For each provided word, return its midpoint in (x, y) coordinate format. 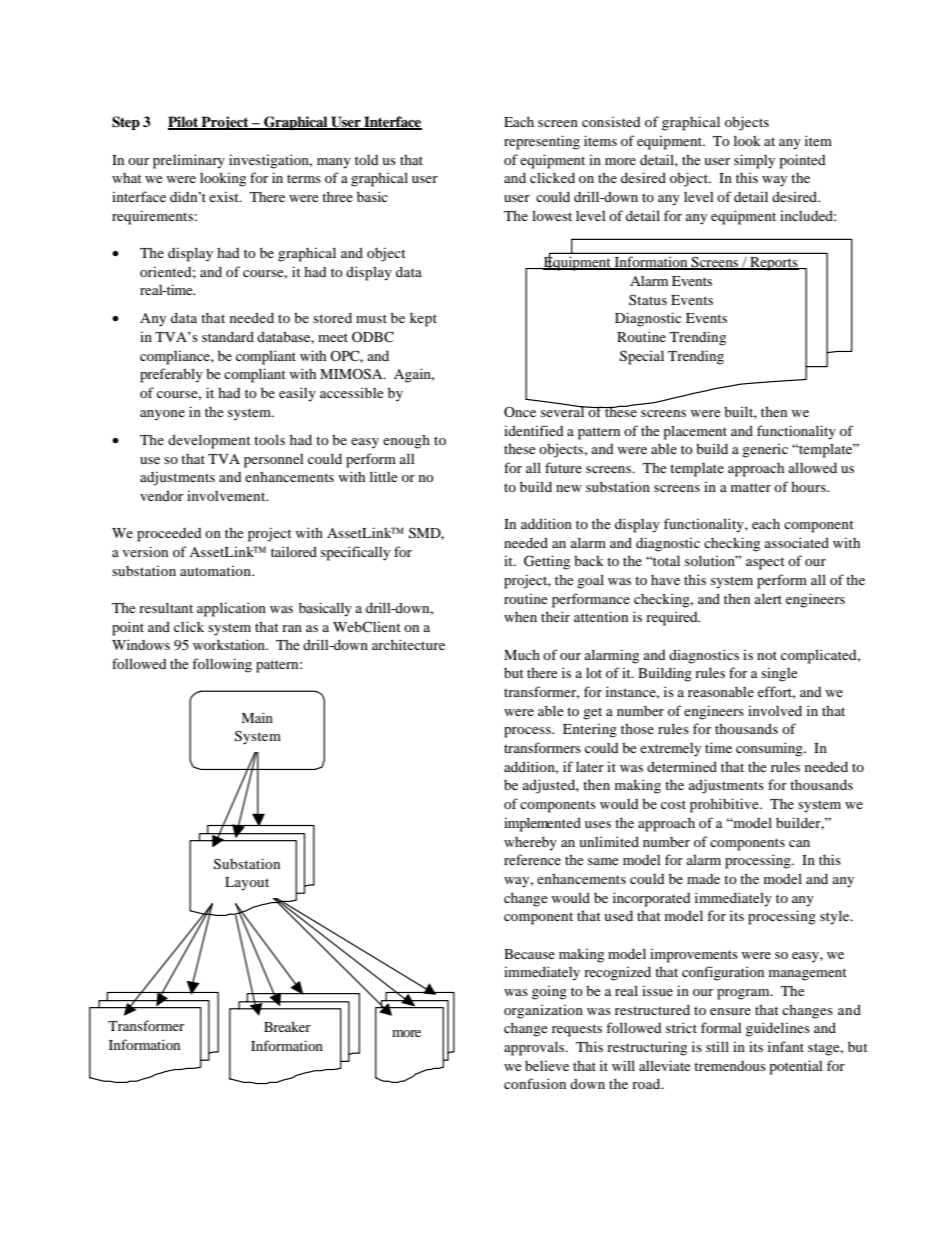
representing (542, 142)
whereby (530, 843)
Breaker (287, 1026)
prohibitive (725, 805)
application (231, 609)
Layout (247, 884)
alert (768, 598)
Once (520, 411)
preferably (171, 375)
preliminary (189, 161)
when (520, 617)
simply (754, 161)
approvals (535, 1048)
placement (695, 432)
